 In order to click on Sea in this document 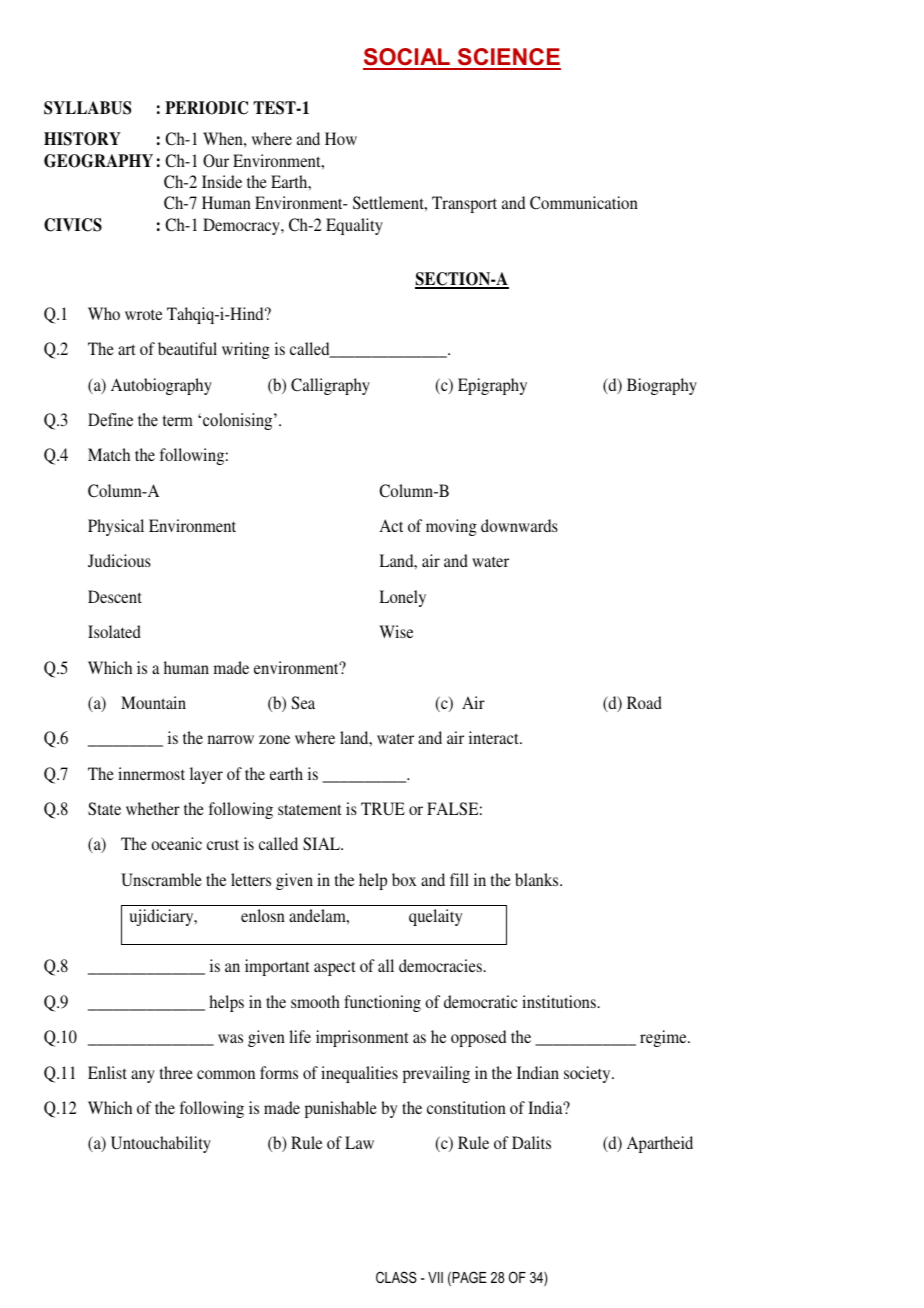, I will do `click(303, 702)`.
